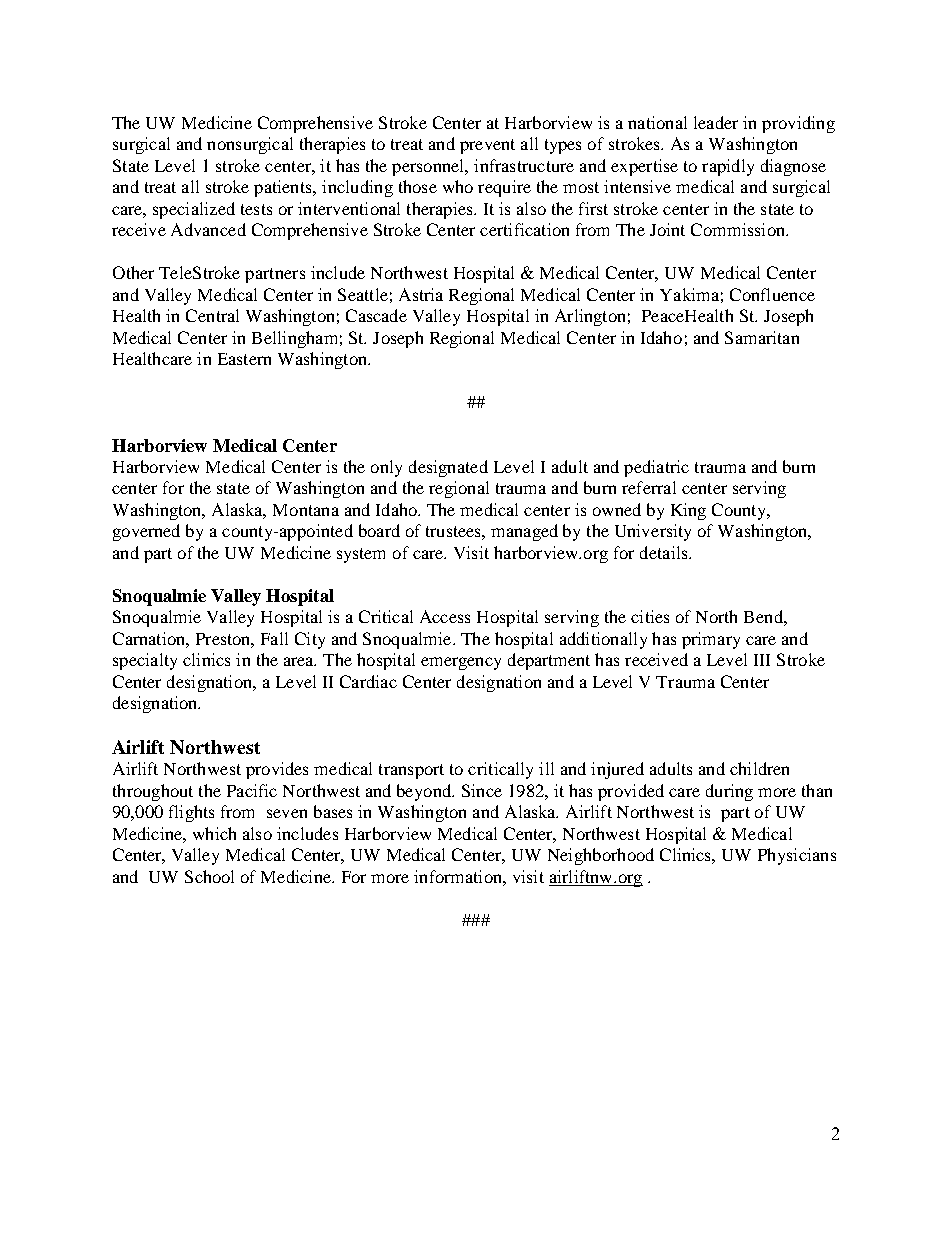 The height and width of the document is (1233, 952). I want to click on Since, so click(482, 790).
